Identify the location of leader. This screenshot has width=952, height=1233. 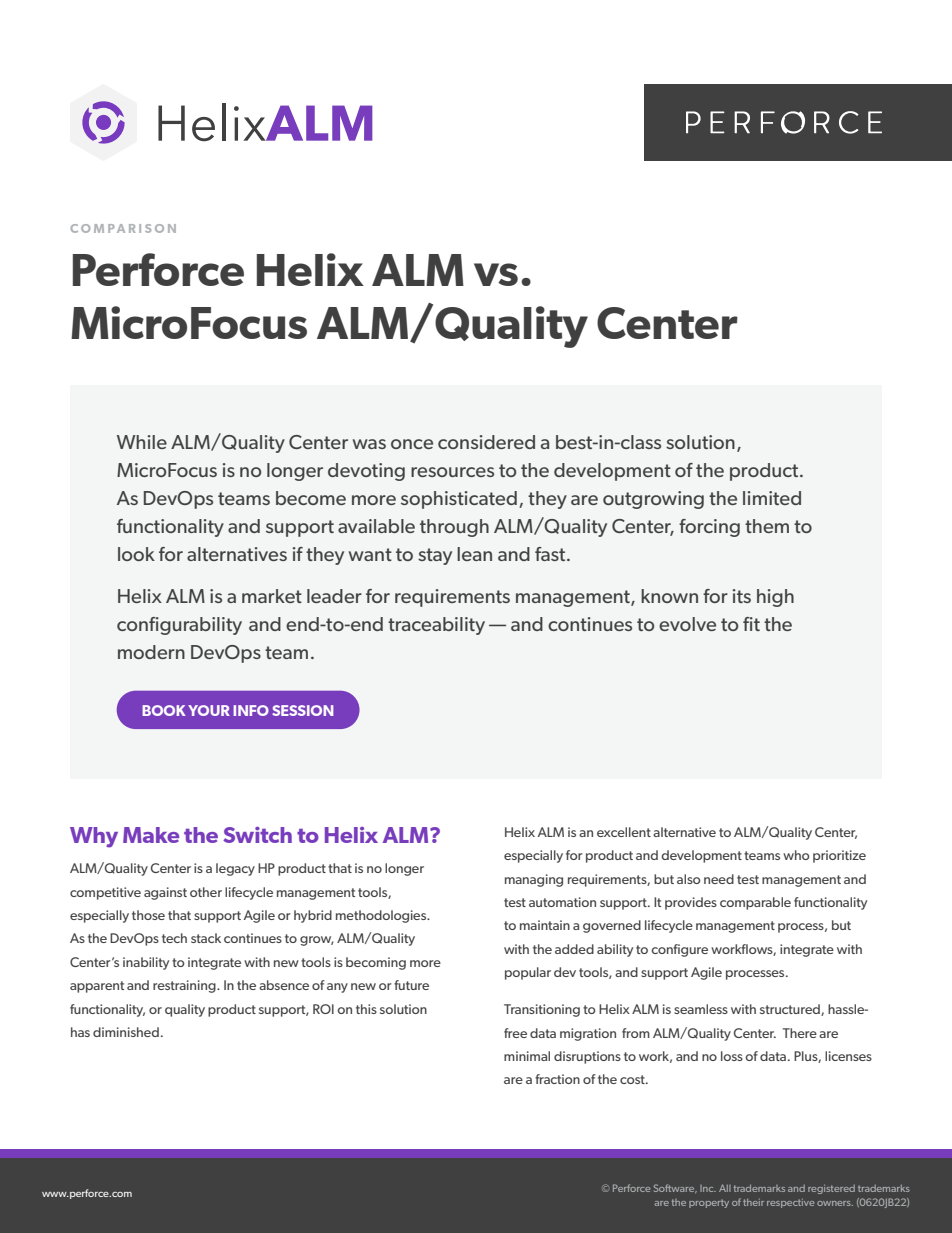
(334, 596).
